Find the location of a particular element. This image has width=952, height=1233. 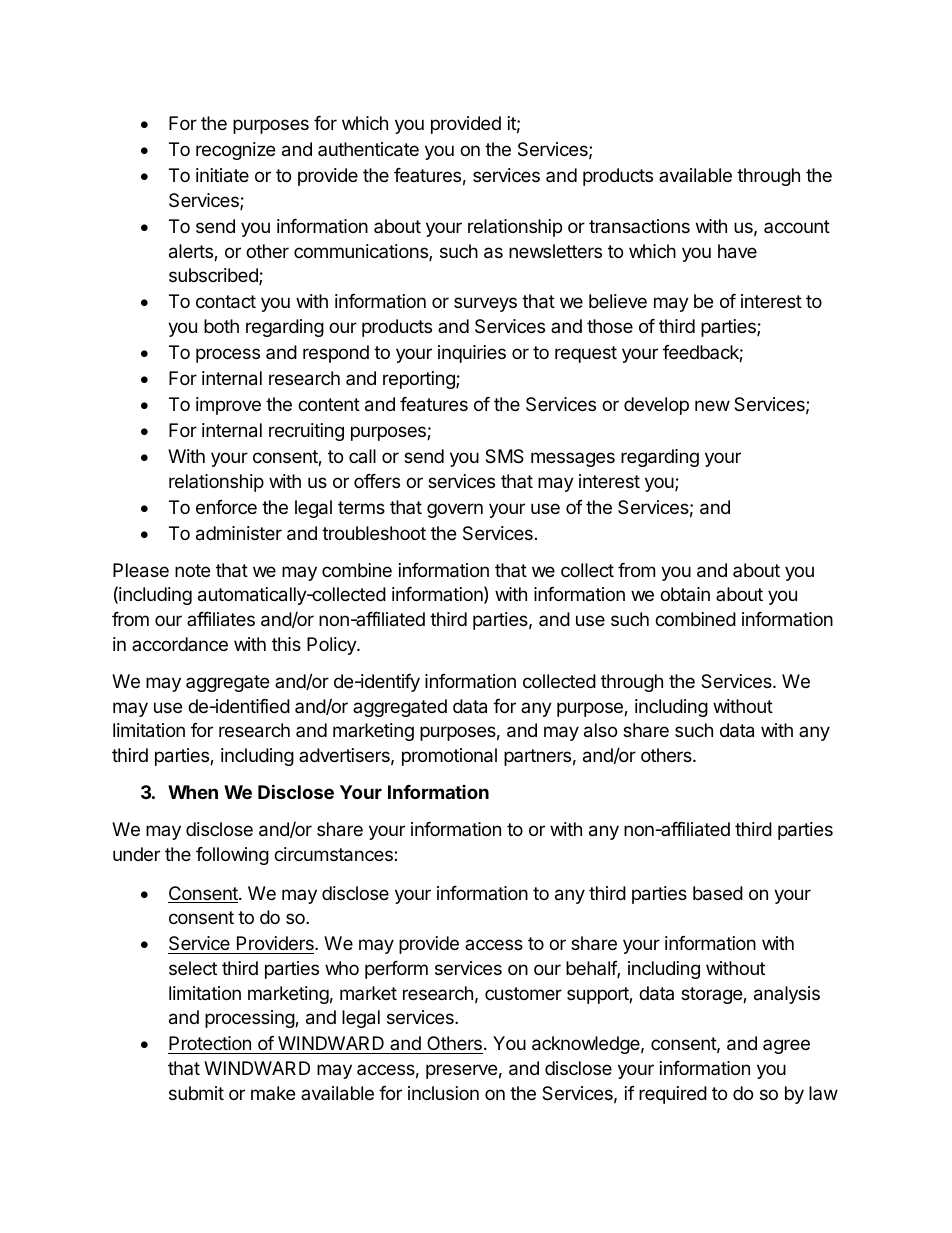

promotional is located at coordinates (449, 757).
